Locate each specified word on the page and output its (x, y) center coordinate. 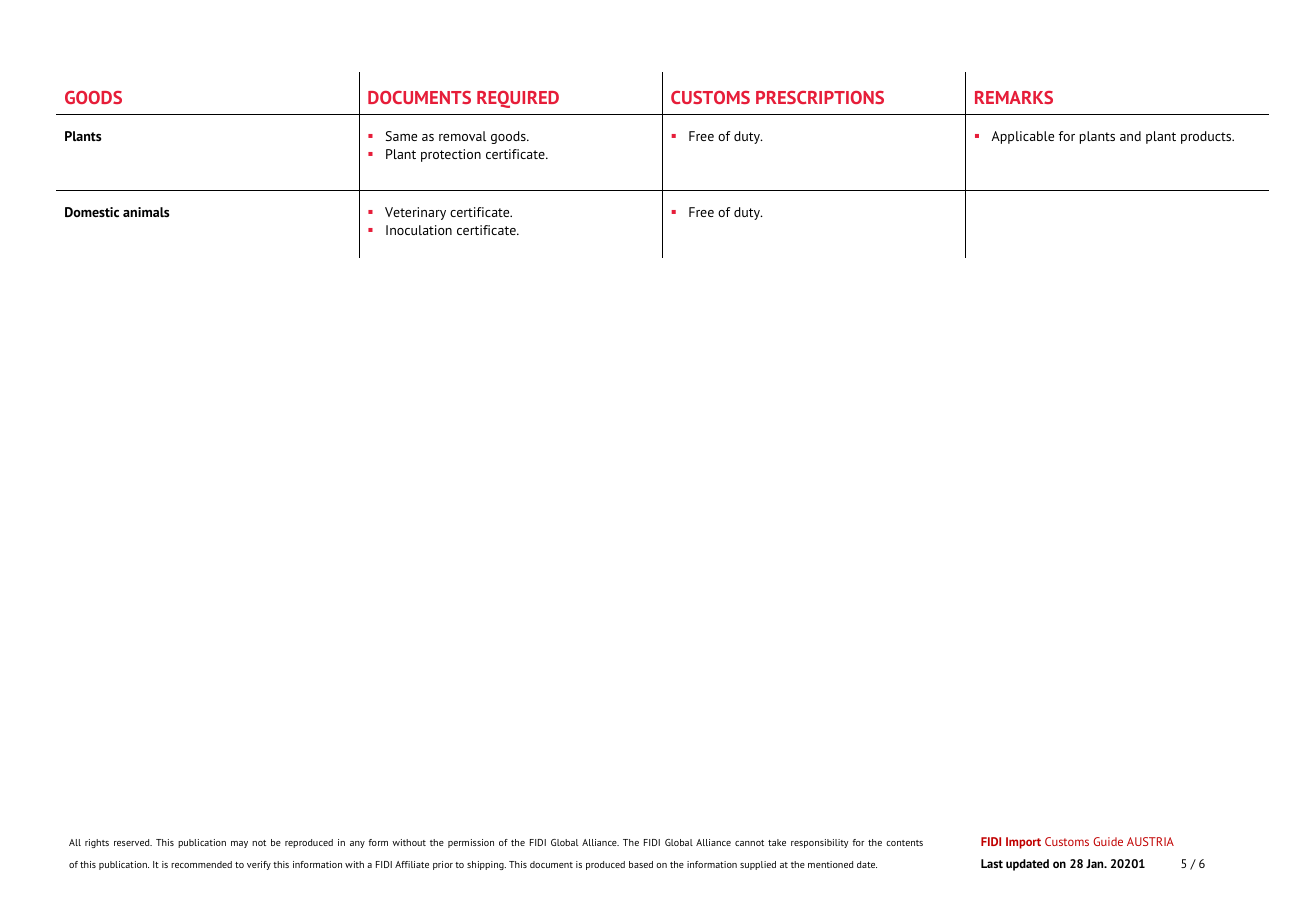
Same (401, 136)
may (239, 844)
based (641, 864)
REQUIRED (518, 99)
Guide (1108, 841)
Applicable (1022, 137)
